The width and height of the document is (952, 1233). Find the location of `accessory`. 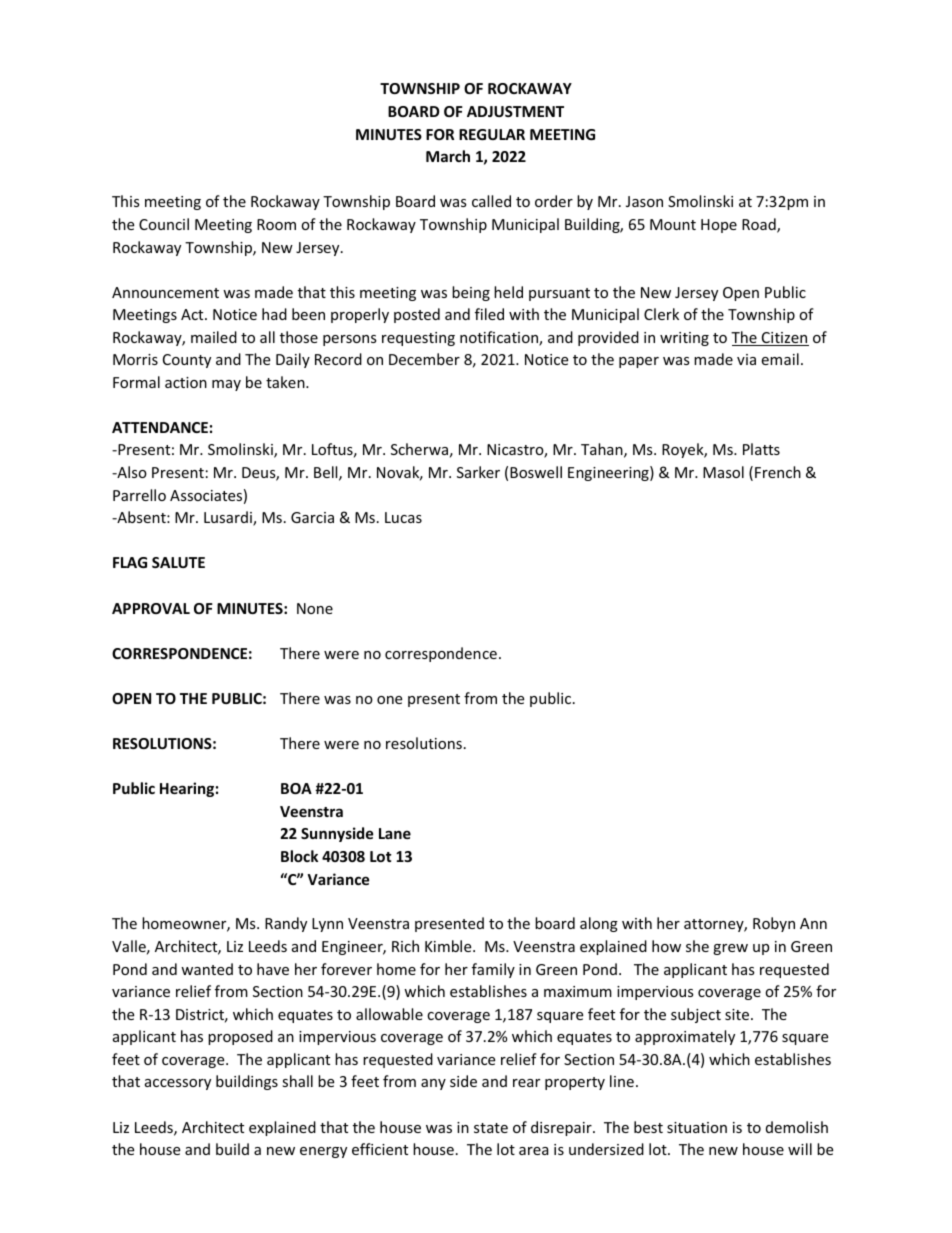

accessory is located at coordinates (178, 1084).
